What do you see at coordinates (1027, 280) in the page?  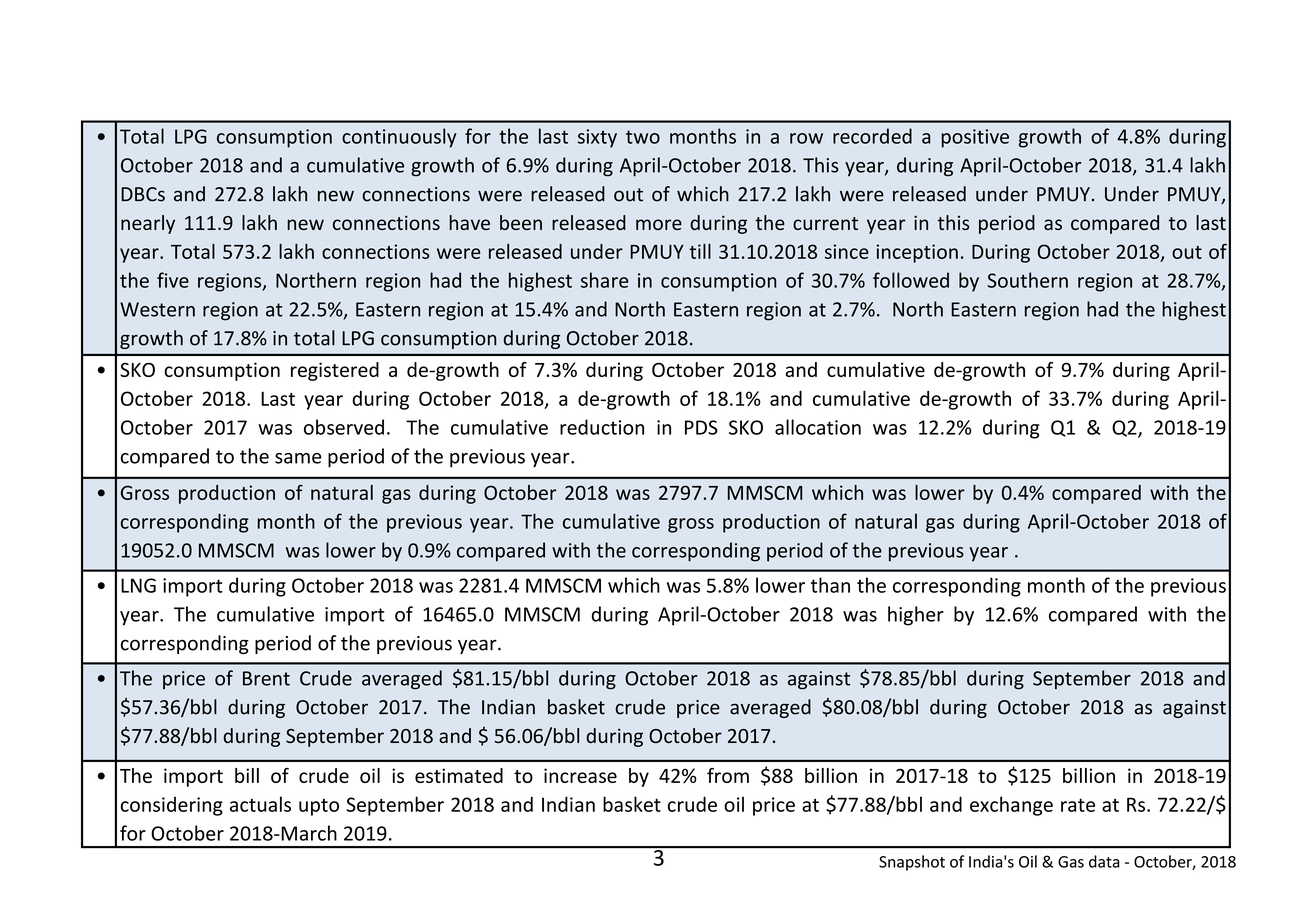 I see `Southern` at bounding box center [1027, 280].
